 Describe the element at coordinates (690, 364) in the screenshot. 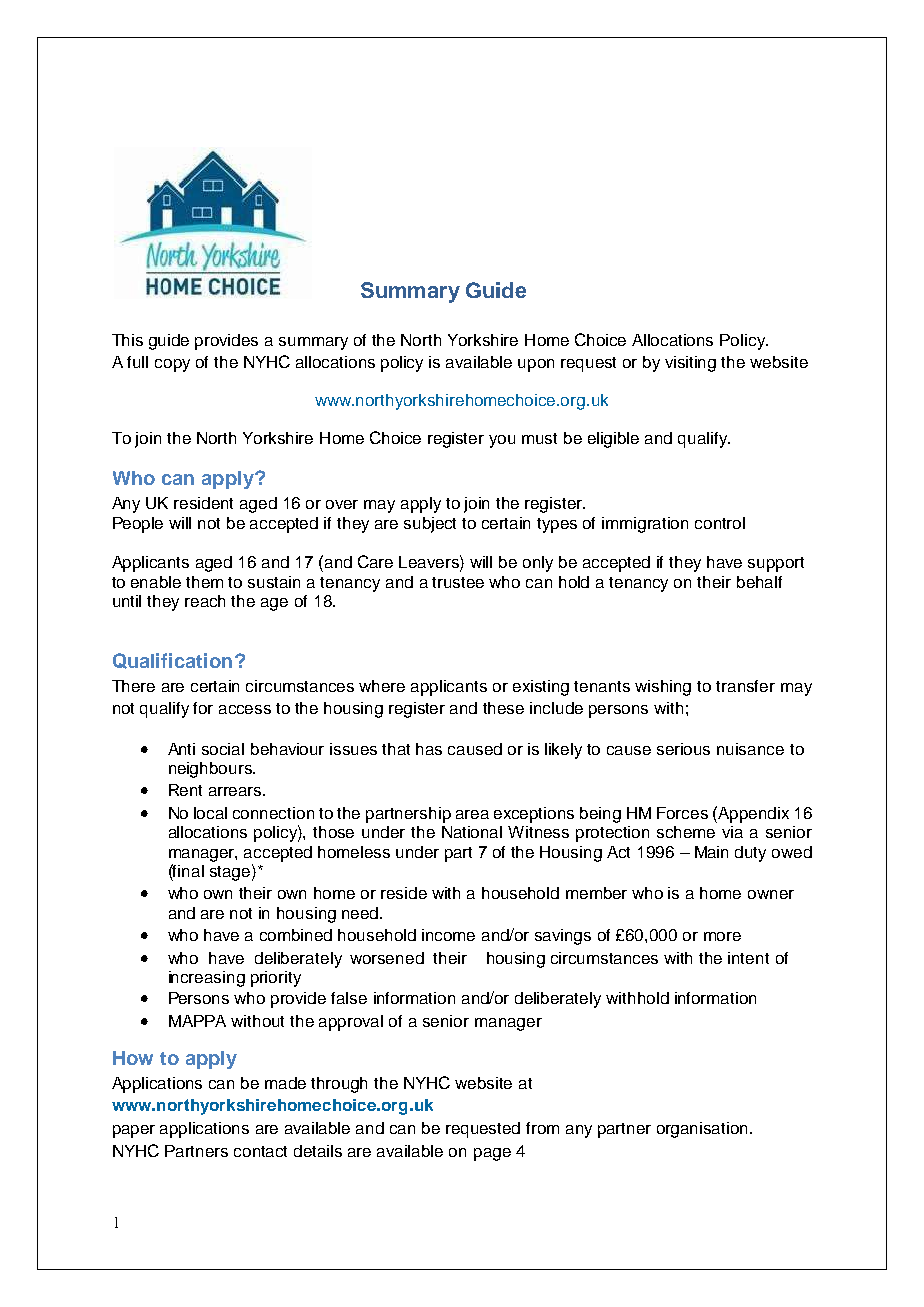

I see `visiting` at that location.
